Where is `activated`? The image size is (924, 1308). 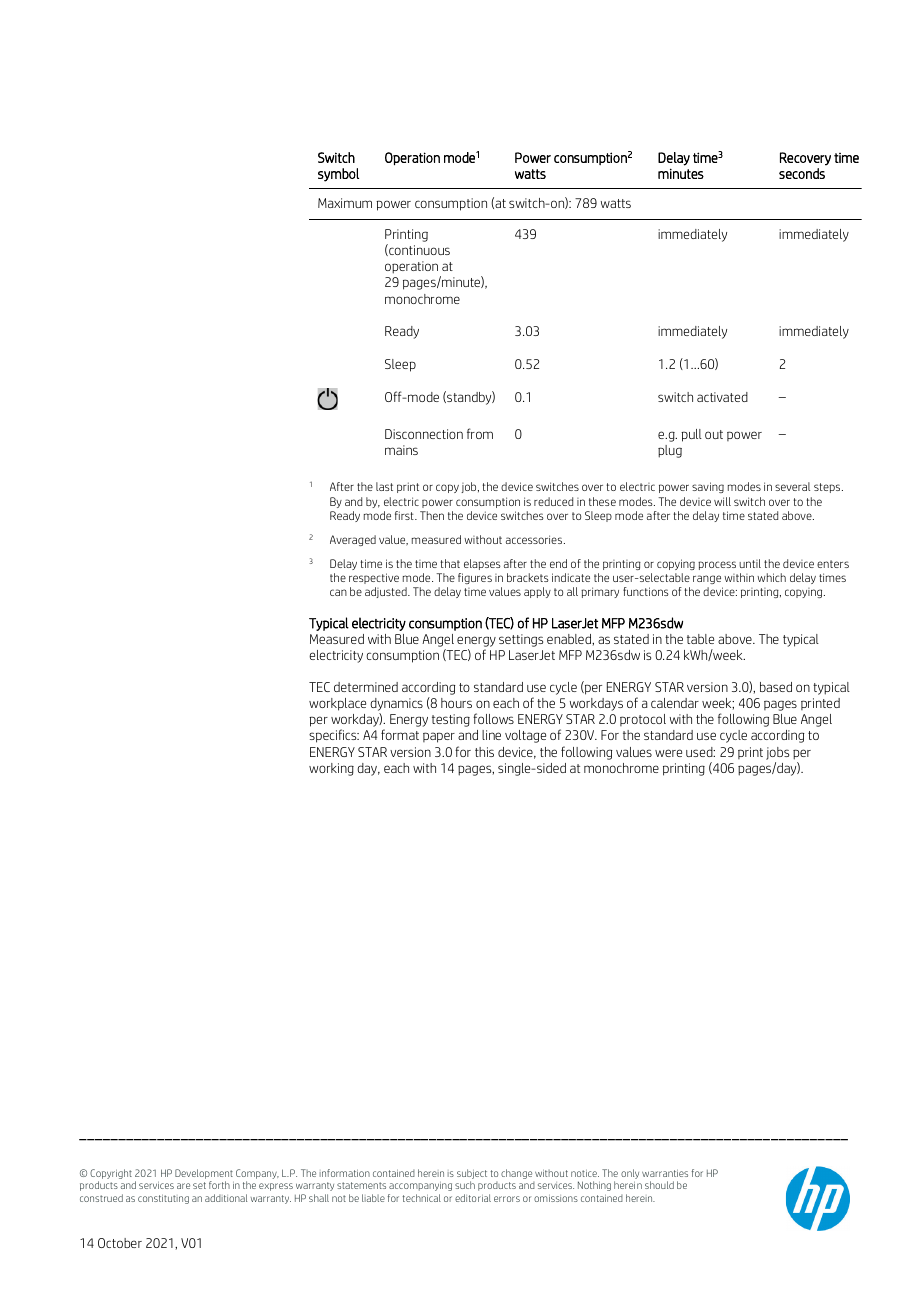 activated is located at coordinates (722, 397).
